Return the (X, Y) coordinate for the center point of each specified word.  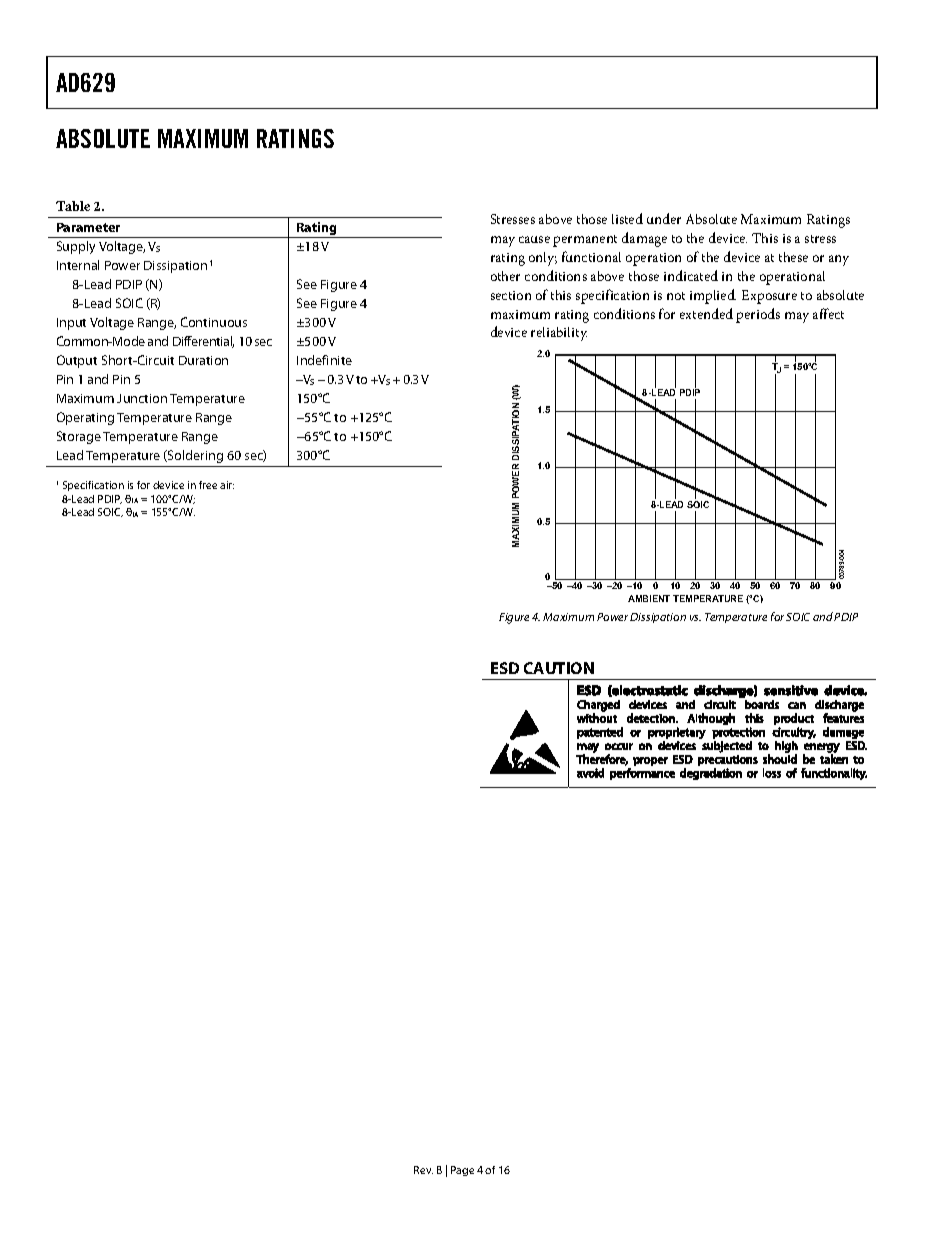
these (793, 257)
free (208, 485)
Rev (423, 1170)
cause (534, 239)
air (227, 485)
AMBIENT (649, 598)
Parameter (88, 227)
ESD (505, 668)
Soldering (194, 456)
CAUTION (559, 668)
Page (462, 1171)
